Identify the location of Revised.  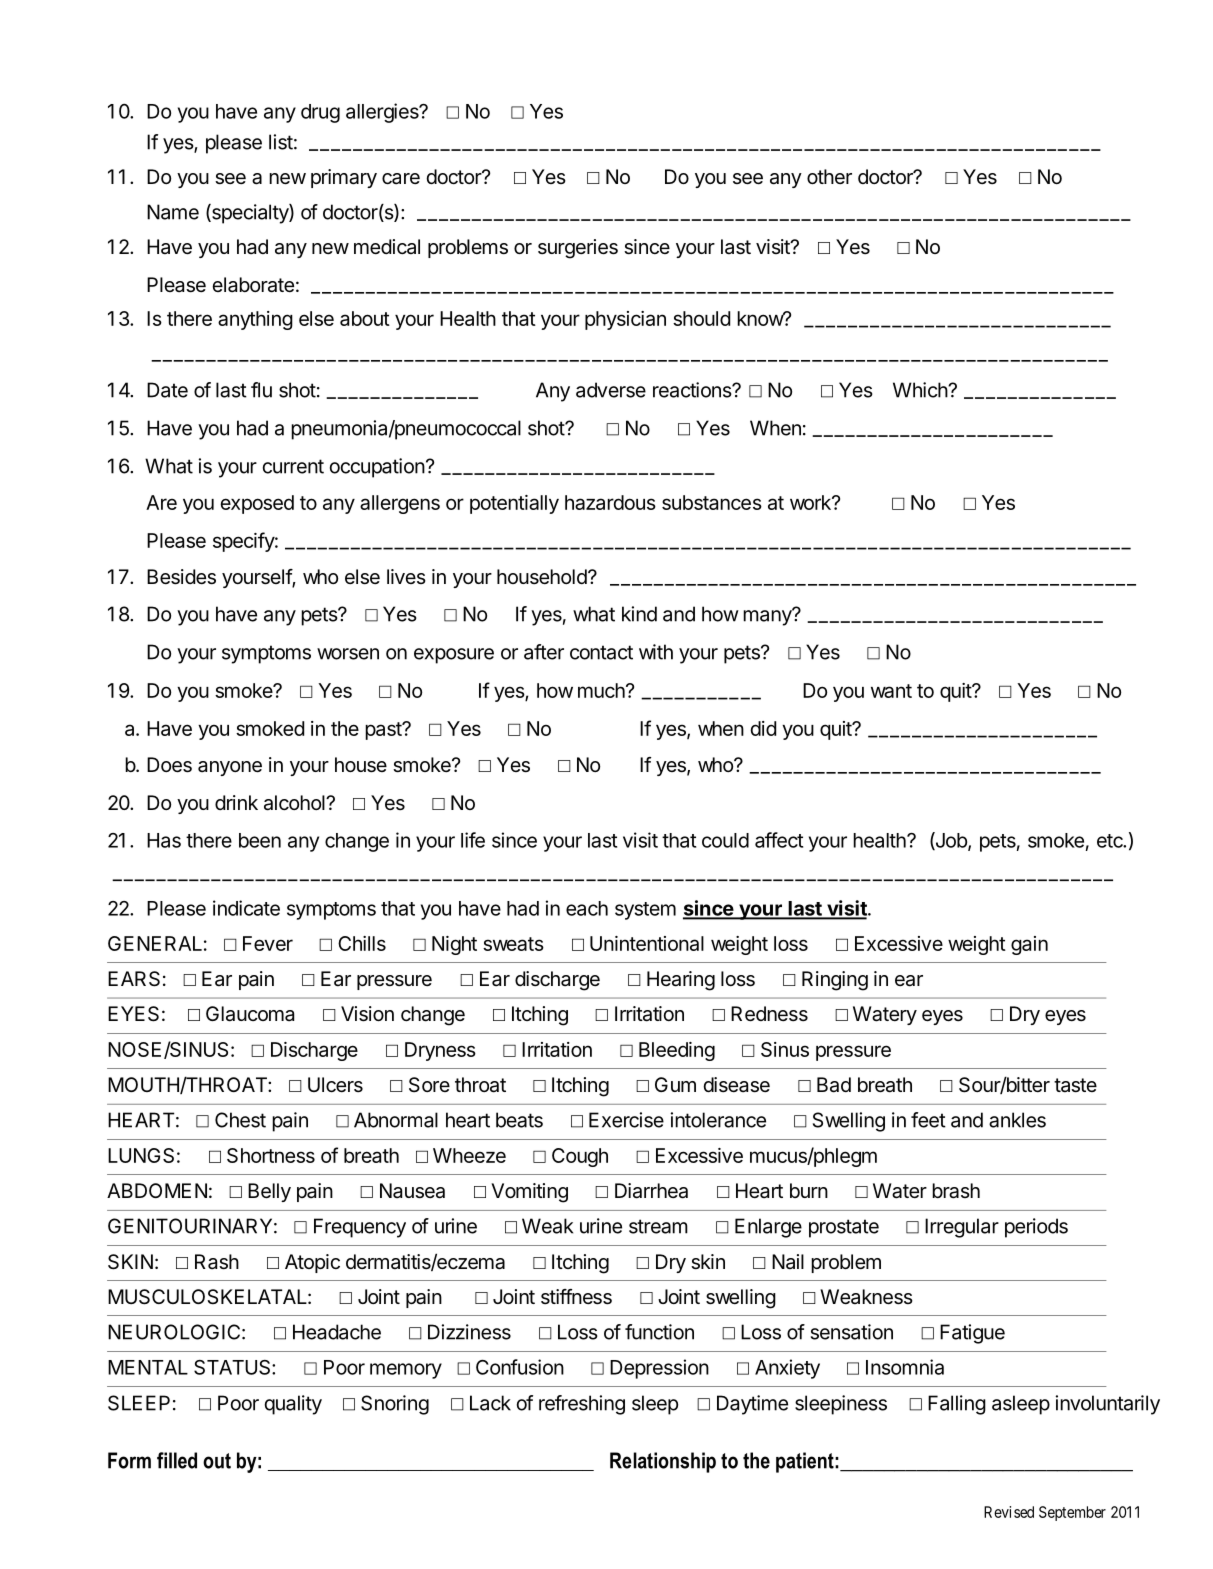
(1009, 1512).
